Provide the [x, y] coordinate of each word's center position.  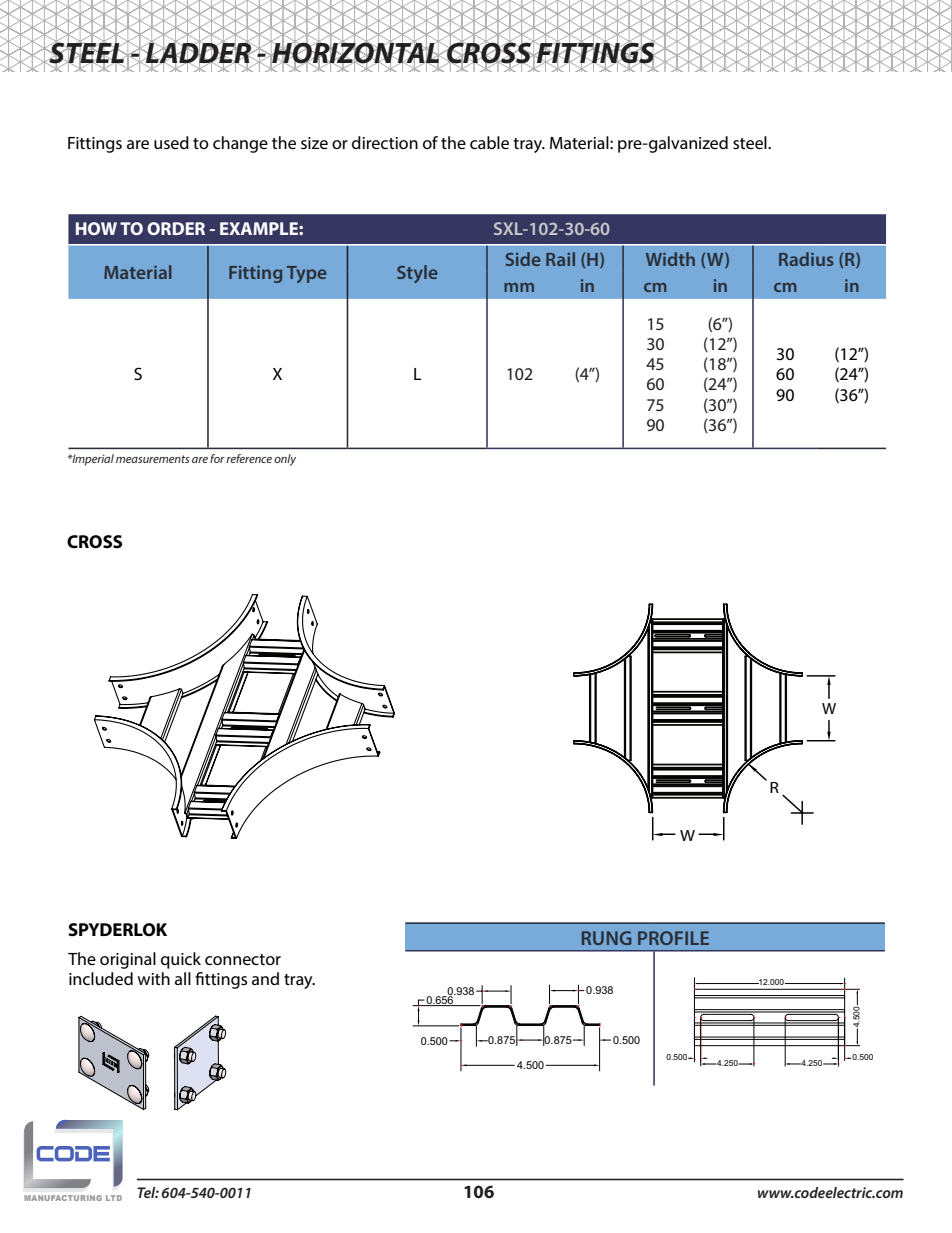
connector [243, 959]
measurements [153, 459]
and [265, 978]
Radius [806, 259]
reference [249, 458]
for [217, 458]
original [128, 960]
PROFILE [673, 938]
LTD [114, 1198]
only [285, 460]
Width [670, 259]
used [171, 142]
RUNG [607, 938]
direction [385, 142]
